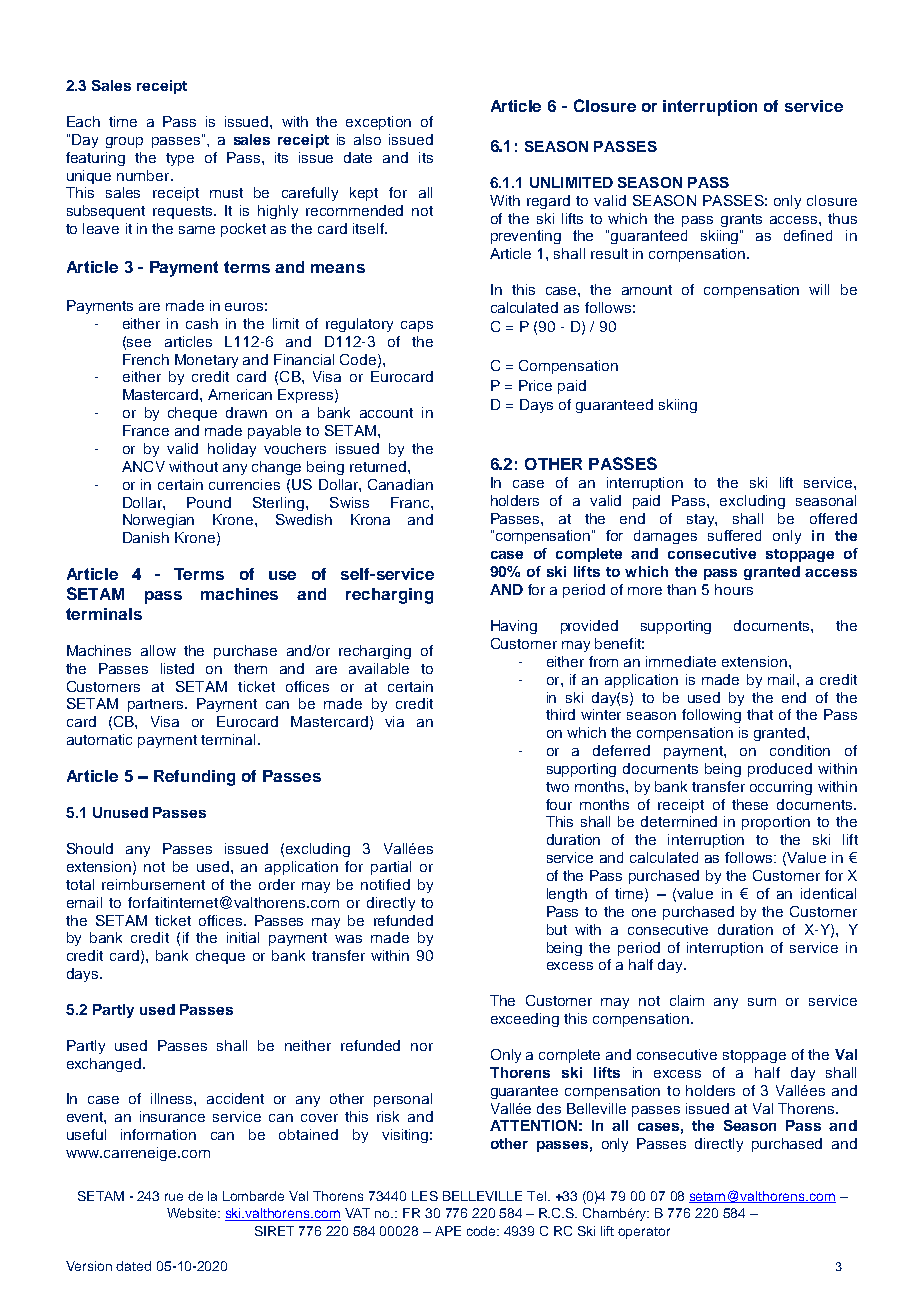  I want to click on Website, so click(193, 1213).
